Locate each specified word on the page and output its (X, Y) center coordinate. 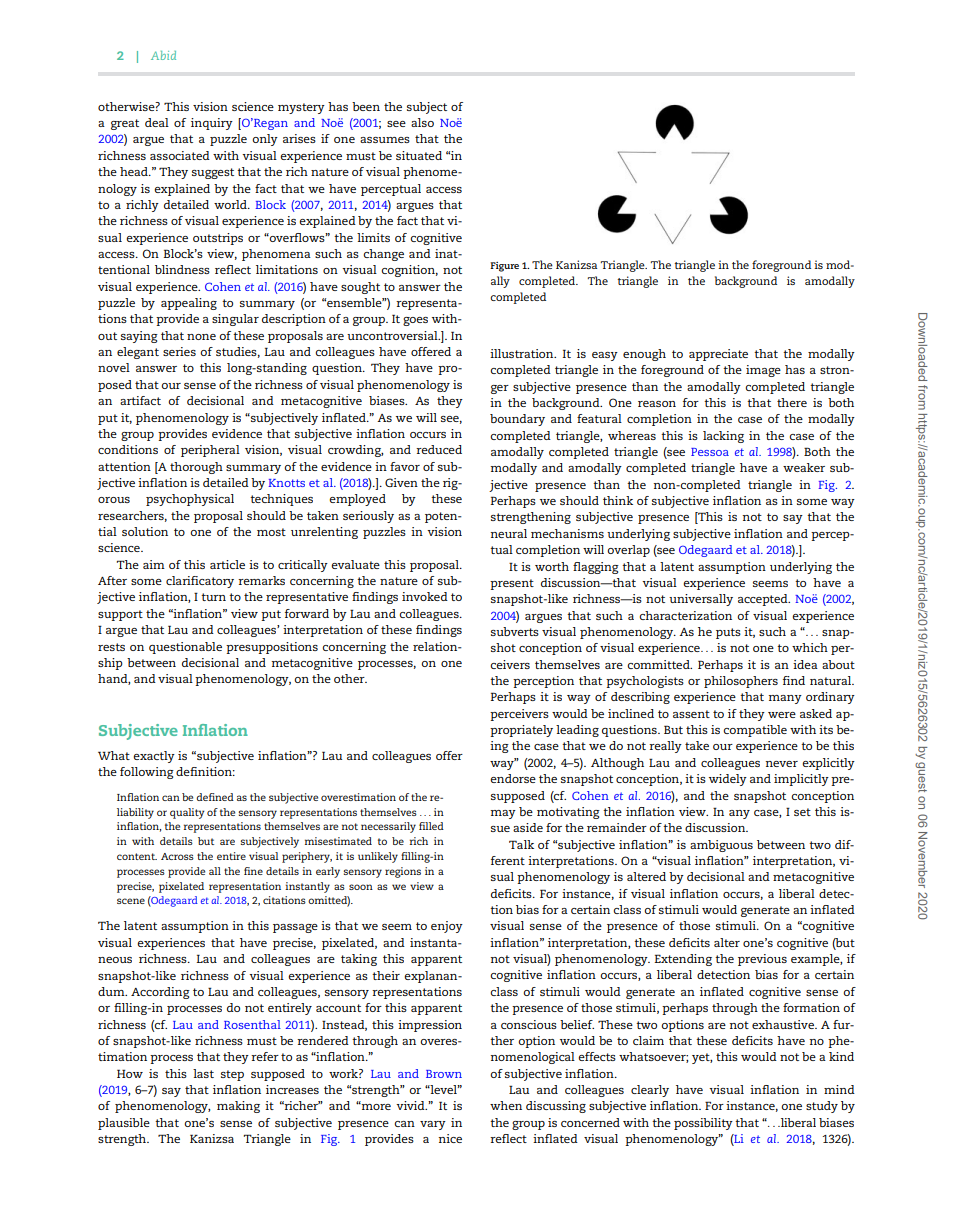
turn (213, 597)
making (238, 1107)
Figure (504, 267)
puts (728, 633)
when (506, 1105)
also (422, 122)
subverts (515, 631)
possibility (703, 1124)
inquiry (212, 124)
